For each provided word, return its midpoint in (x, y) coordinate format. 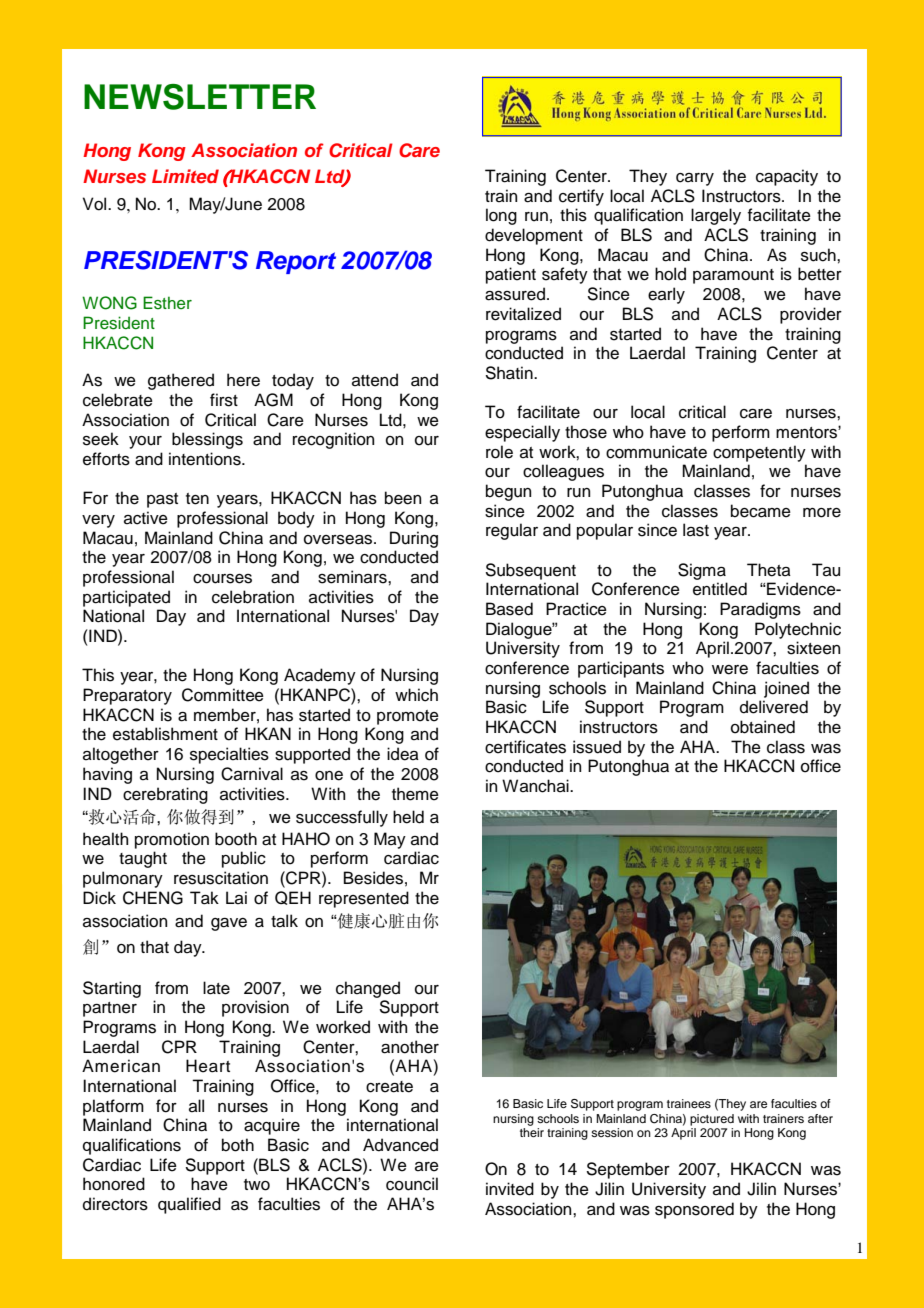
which (416, 695)
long (501, 216)
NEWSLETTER (200, 97)
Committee (223, 695)
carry (695, 179)
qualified (189, 1205)
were (730, 670)
